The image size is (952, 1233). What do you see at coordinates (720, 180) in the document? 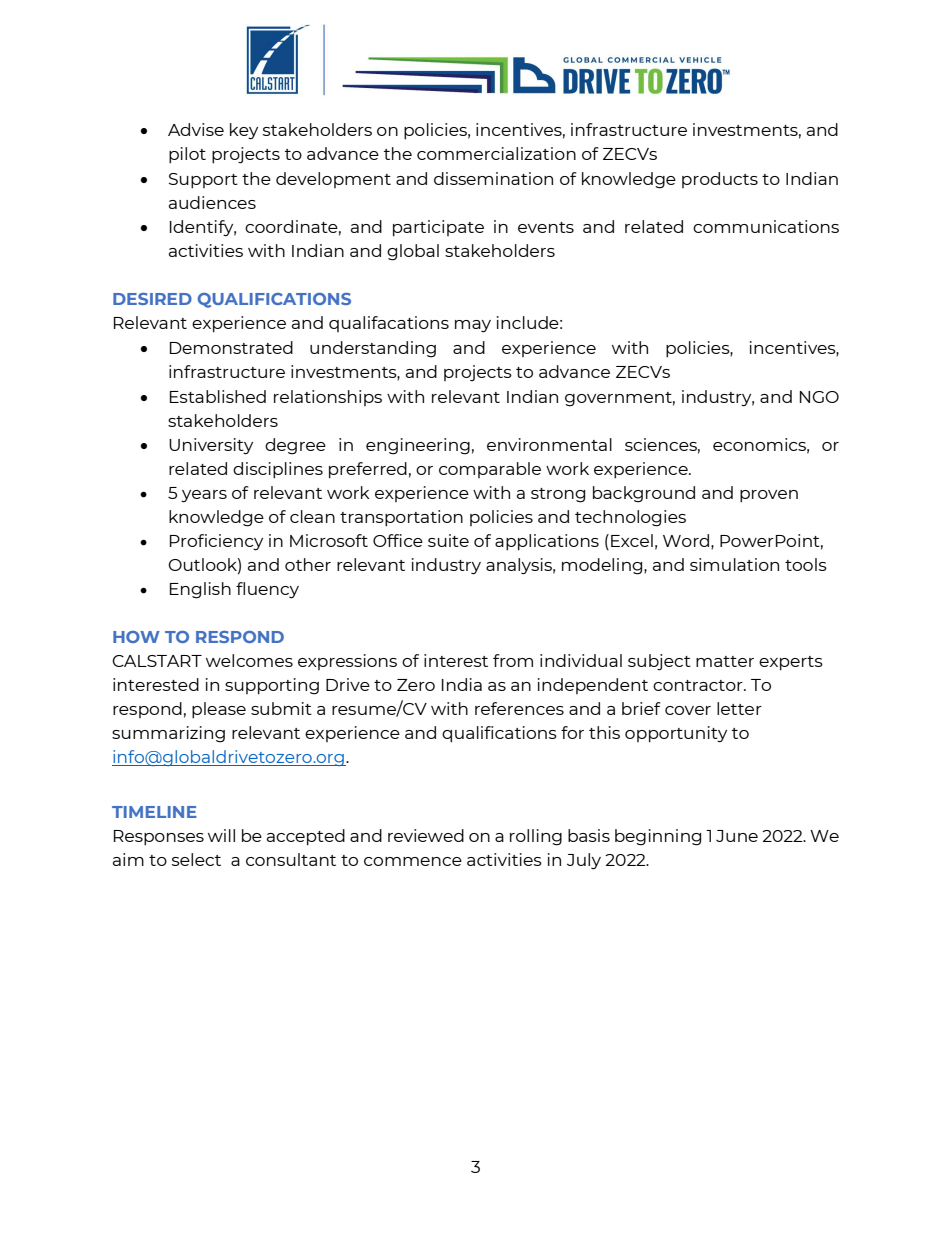
I see `products` at bounding box center [720, 180].
